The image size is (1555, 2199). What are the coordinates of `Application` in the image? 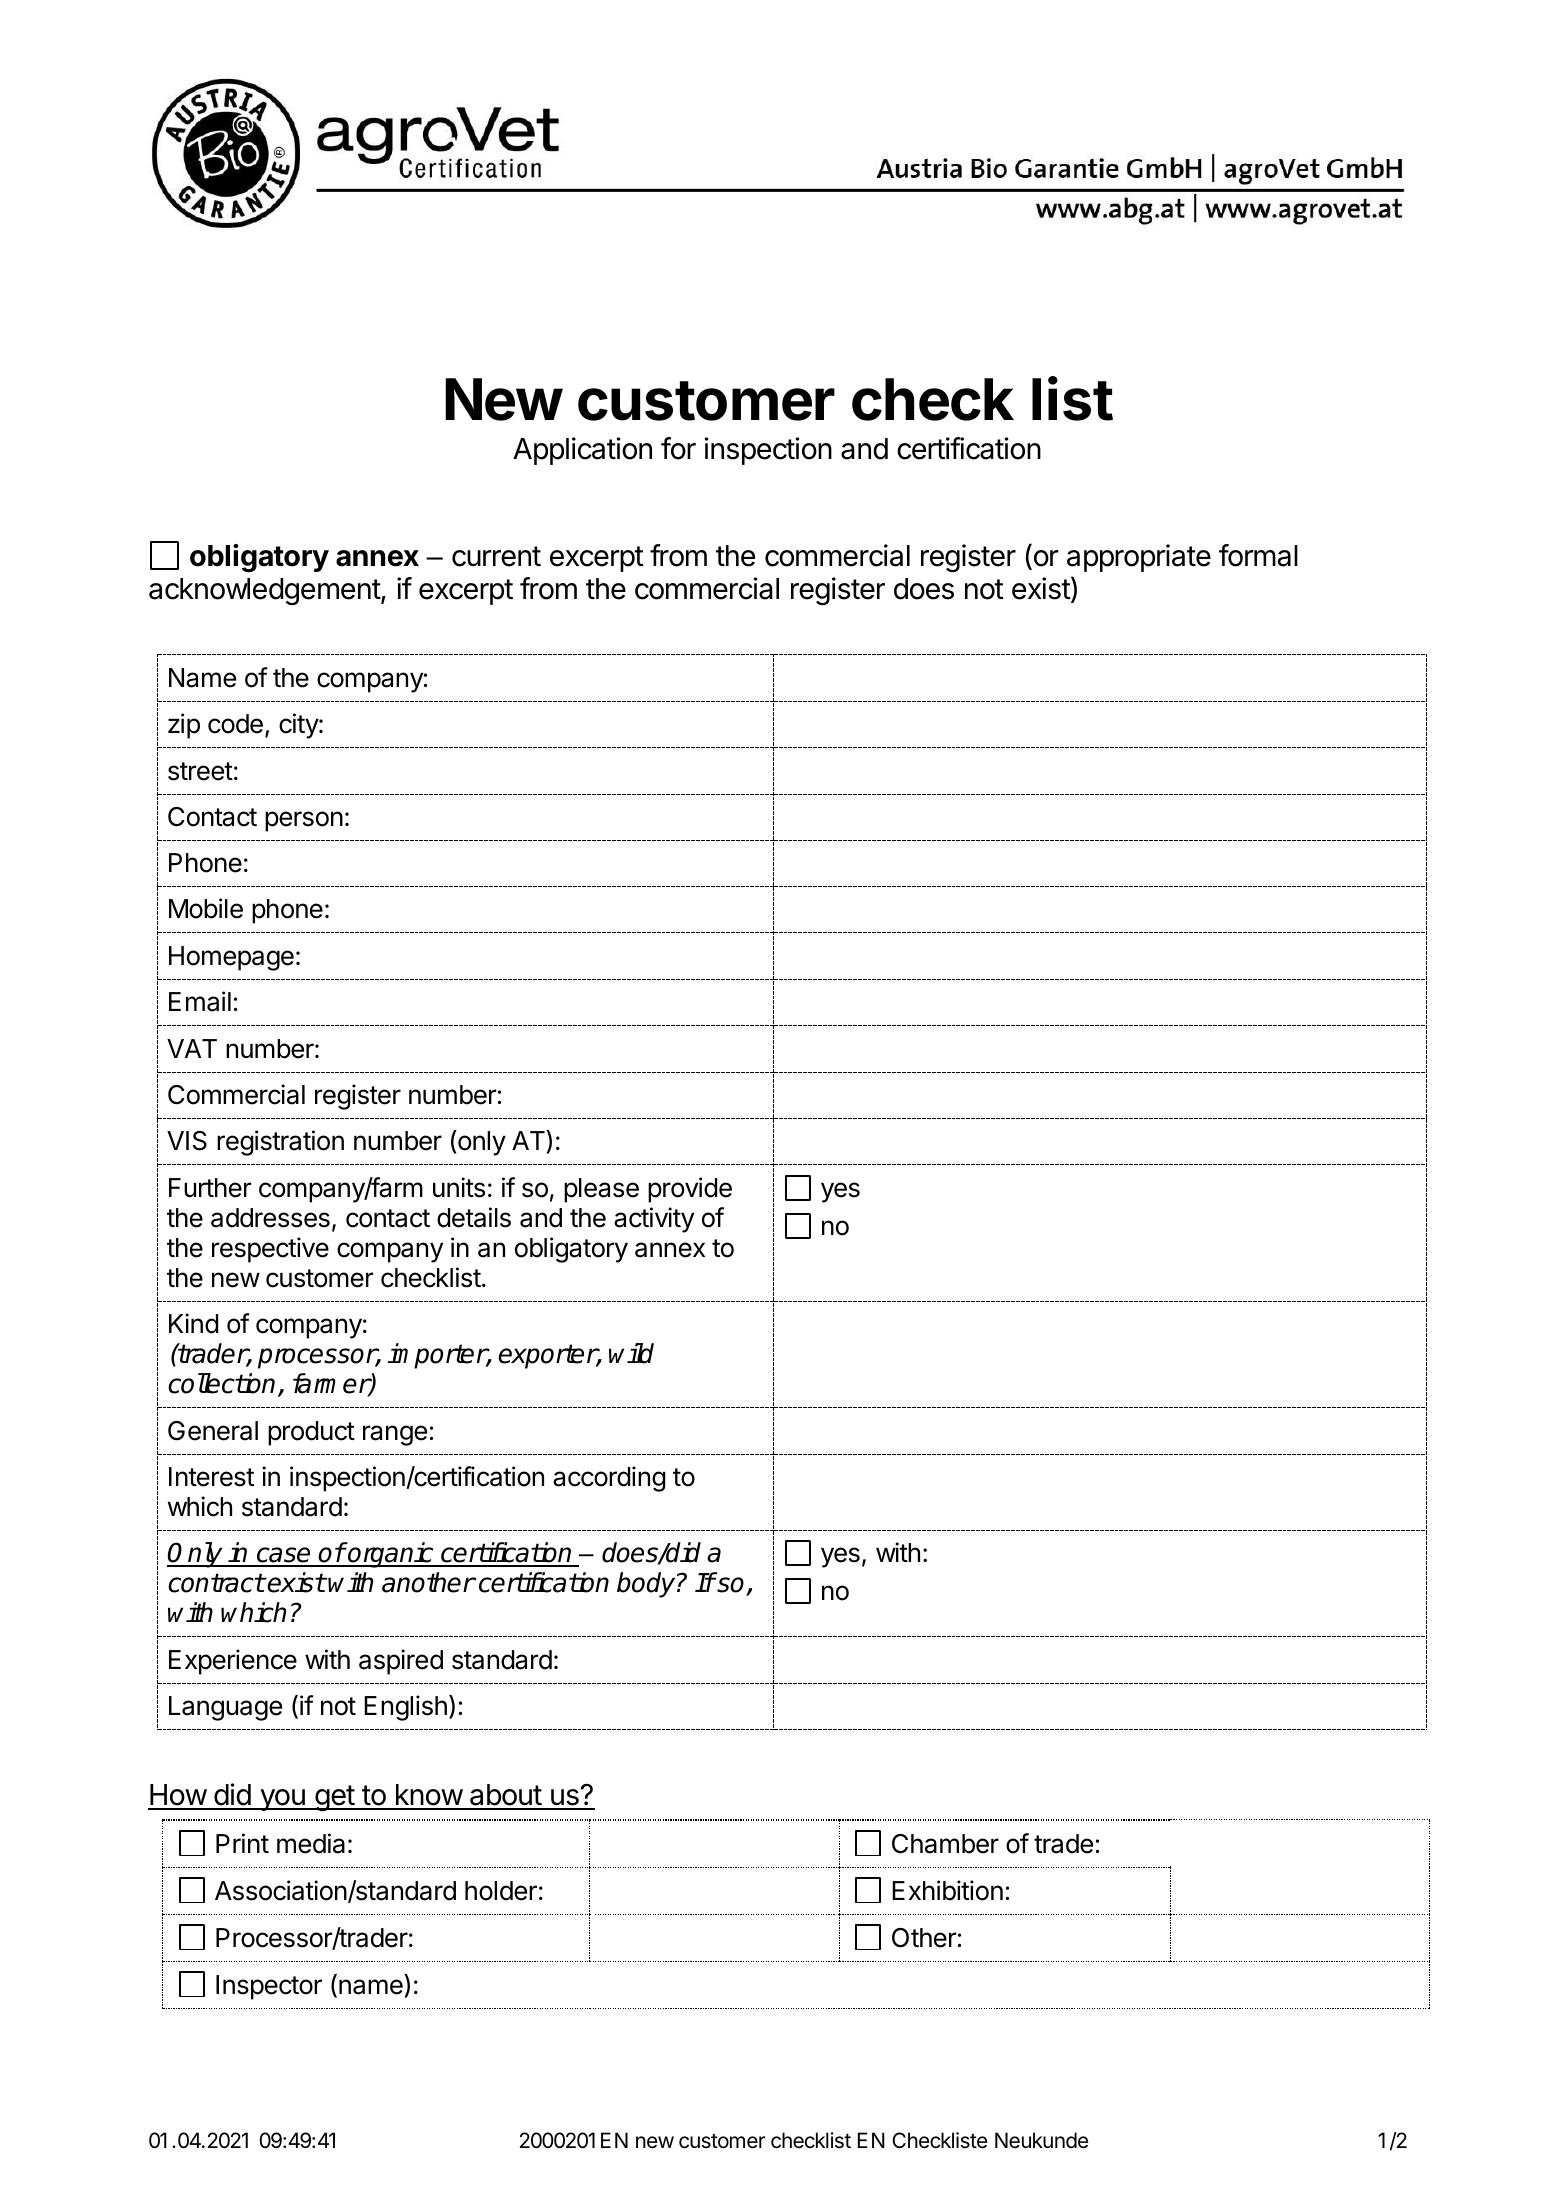 It's located at (582, 451).
